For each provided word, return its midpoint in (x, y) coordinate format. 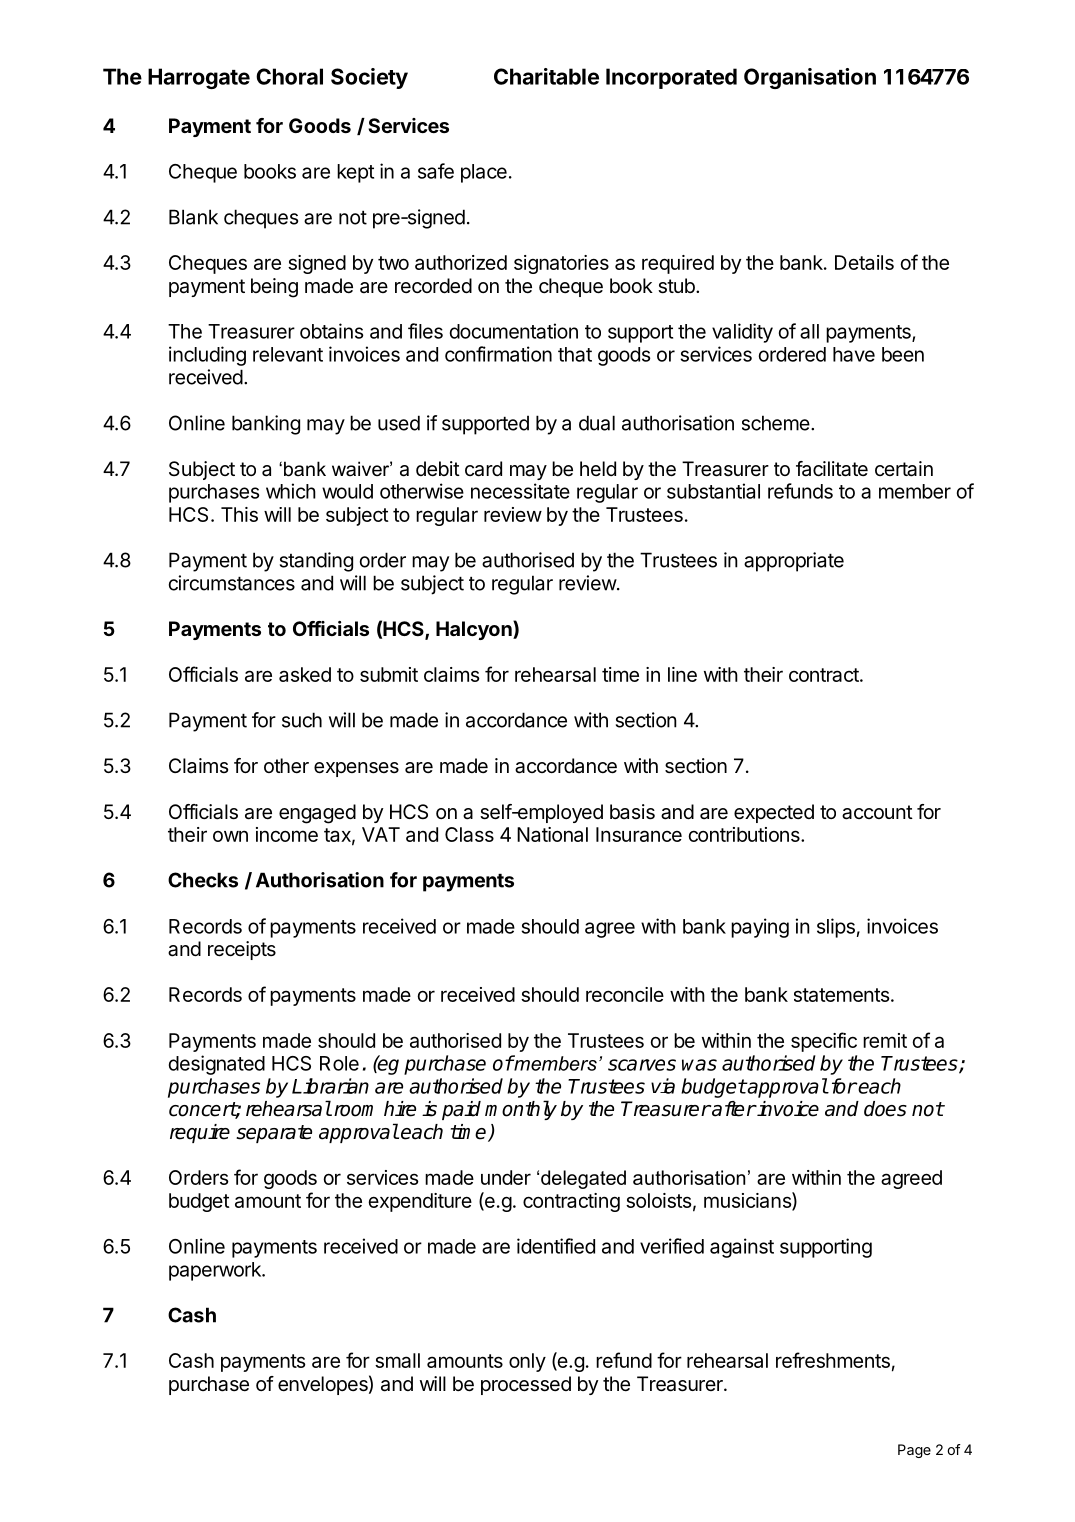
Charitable (546, 76)
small (397, 1360)
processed (526, 1385)
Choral (289, 76)
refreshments (833, 1360)
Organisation (810, 78)
